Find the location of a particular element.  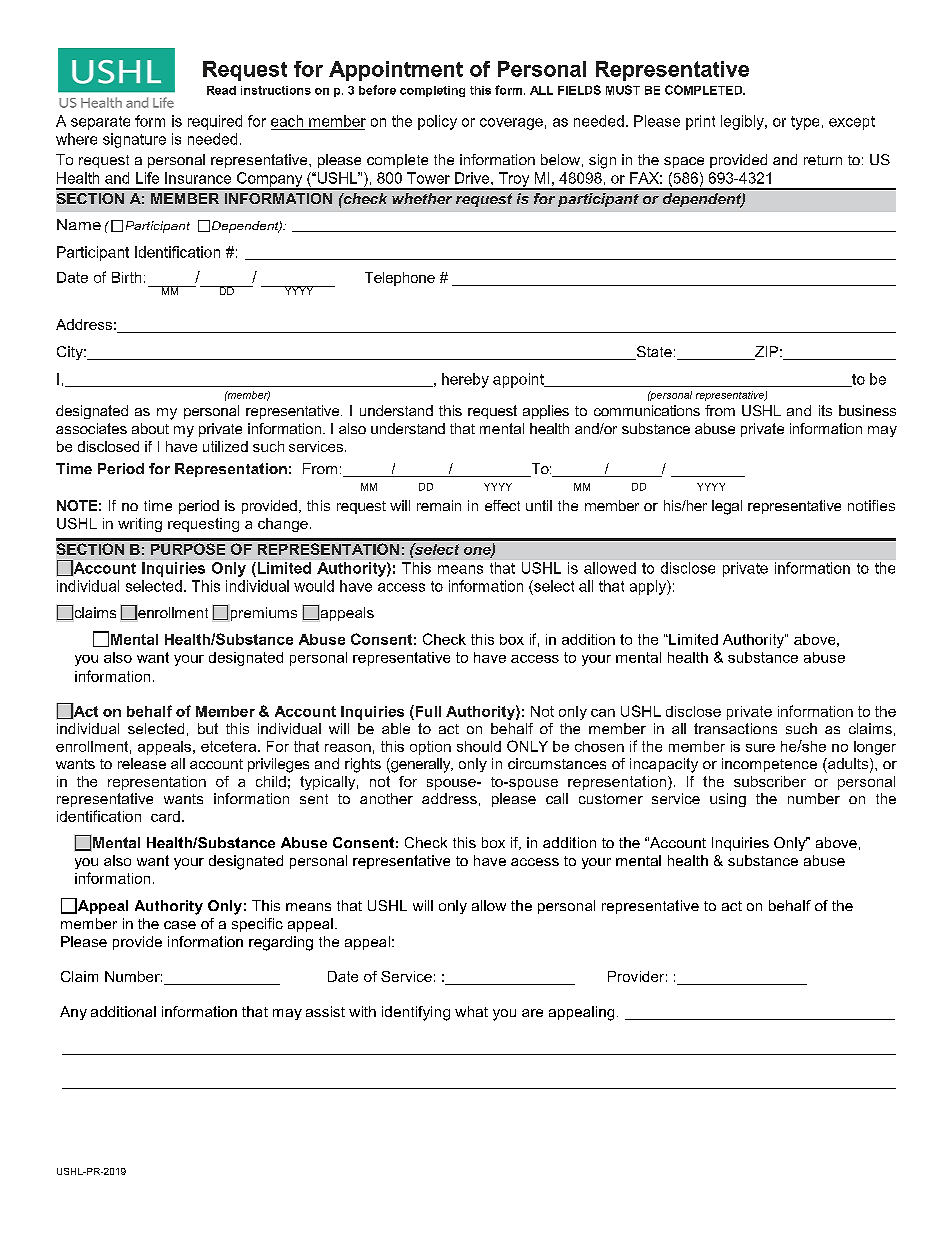

hereby is located at coordinates (465, 380).
